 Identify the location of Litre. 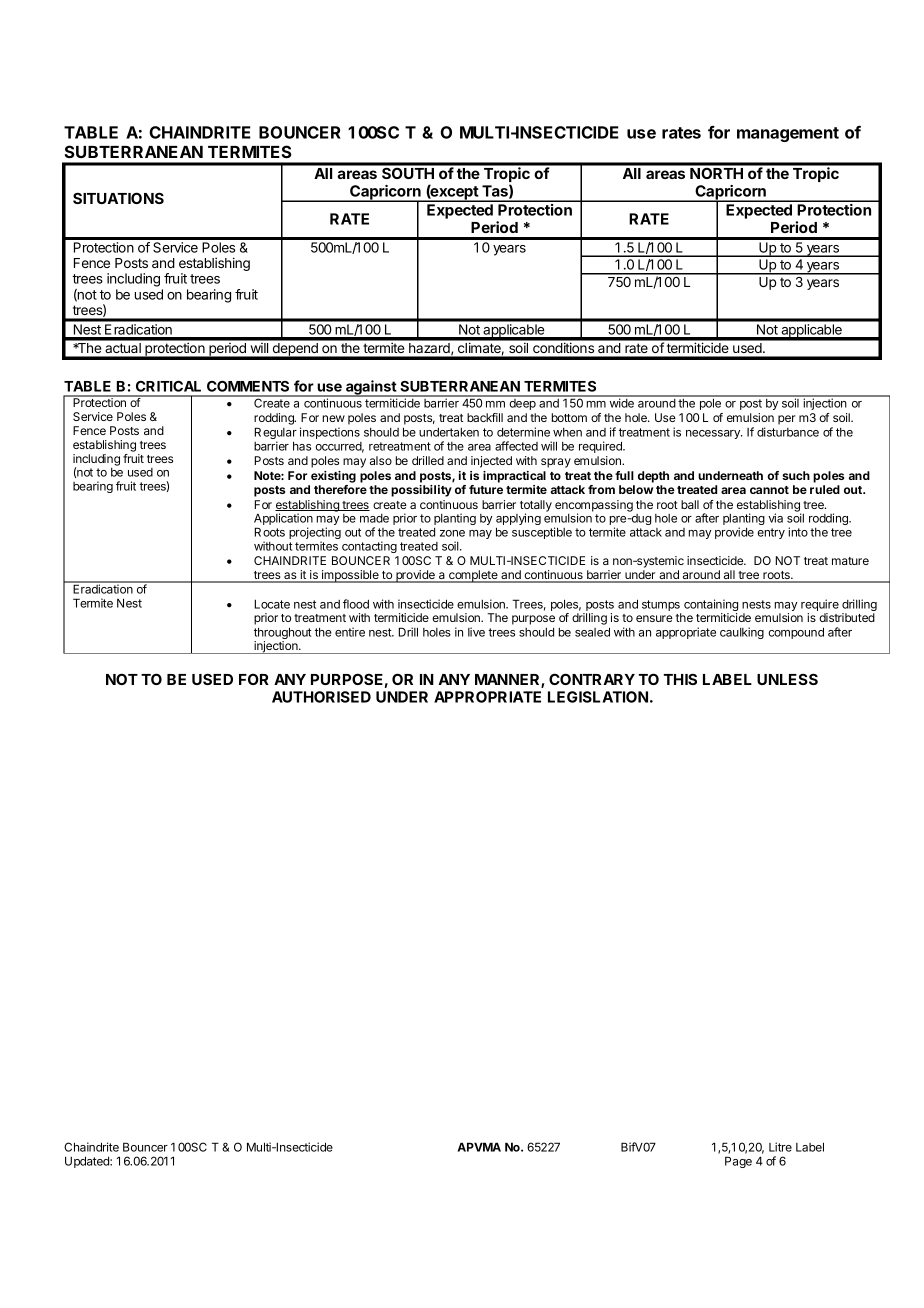
(780, 1147).
